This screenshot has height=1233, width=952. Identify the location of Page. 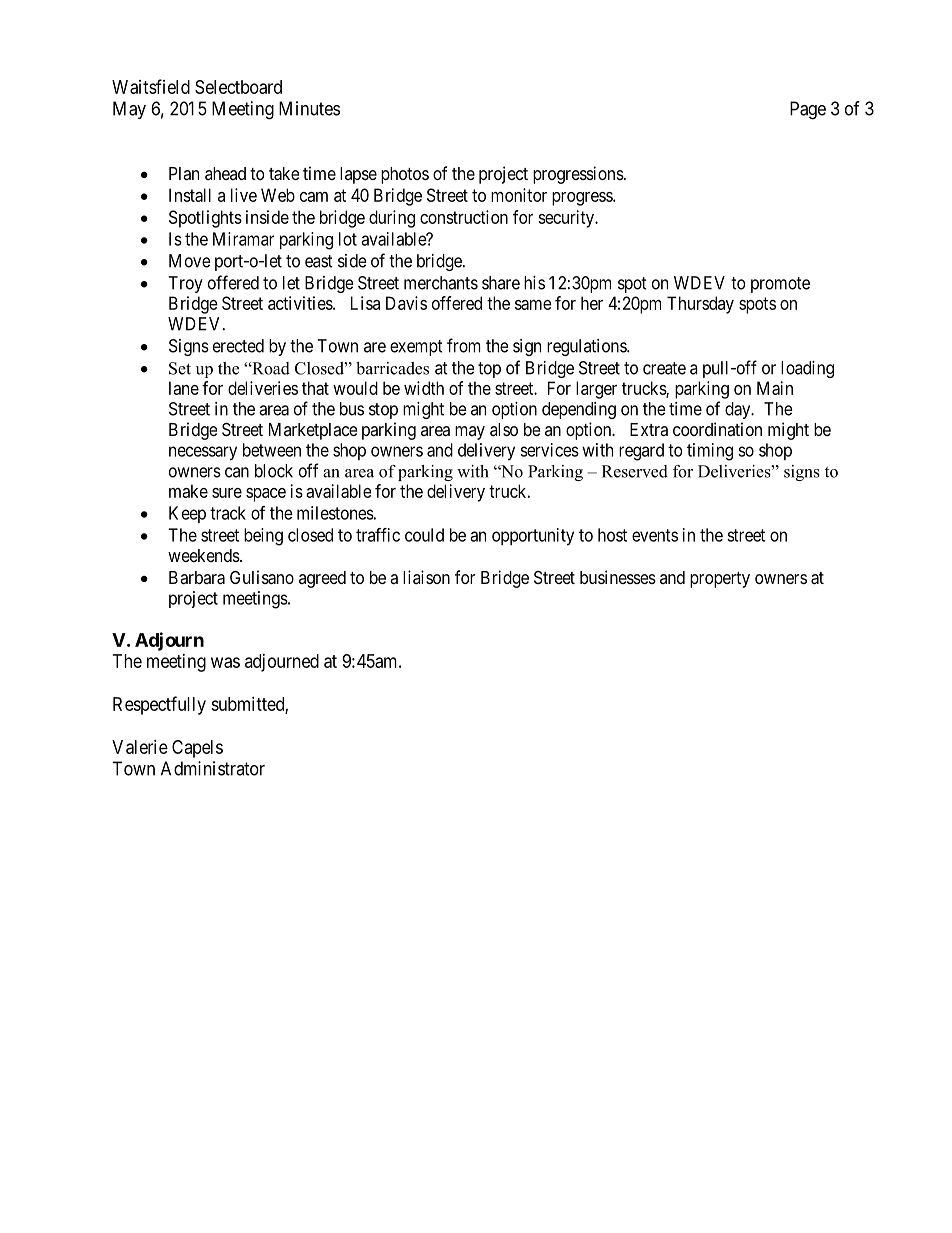
(808, 110).
